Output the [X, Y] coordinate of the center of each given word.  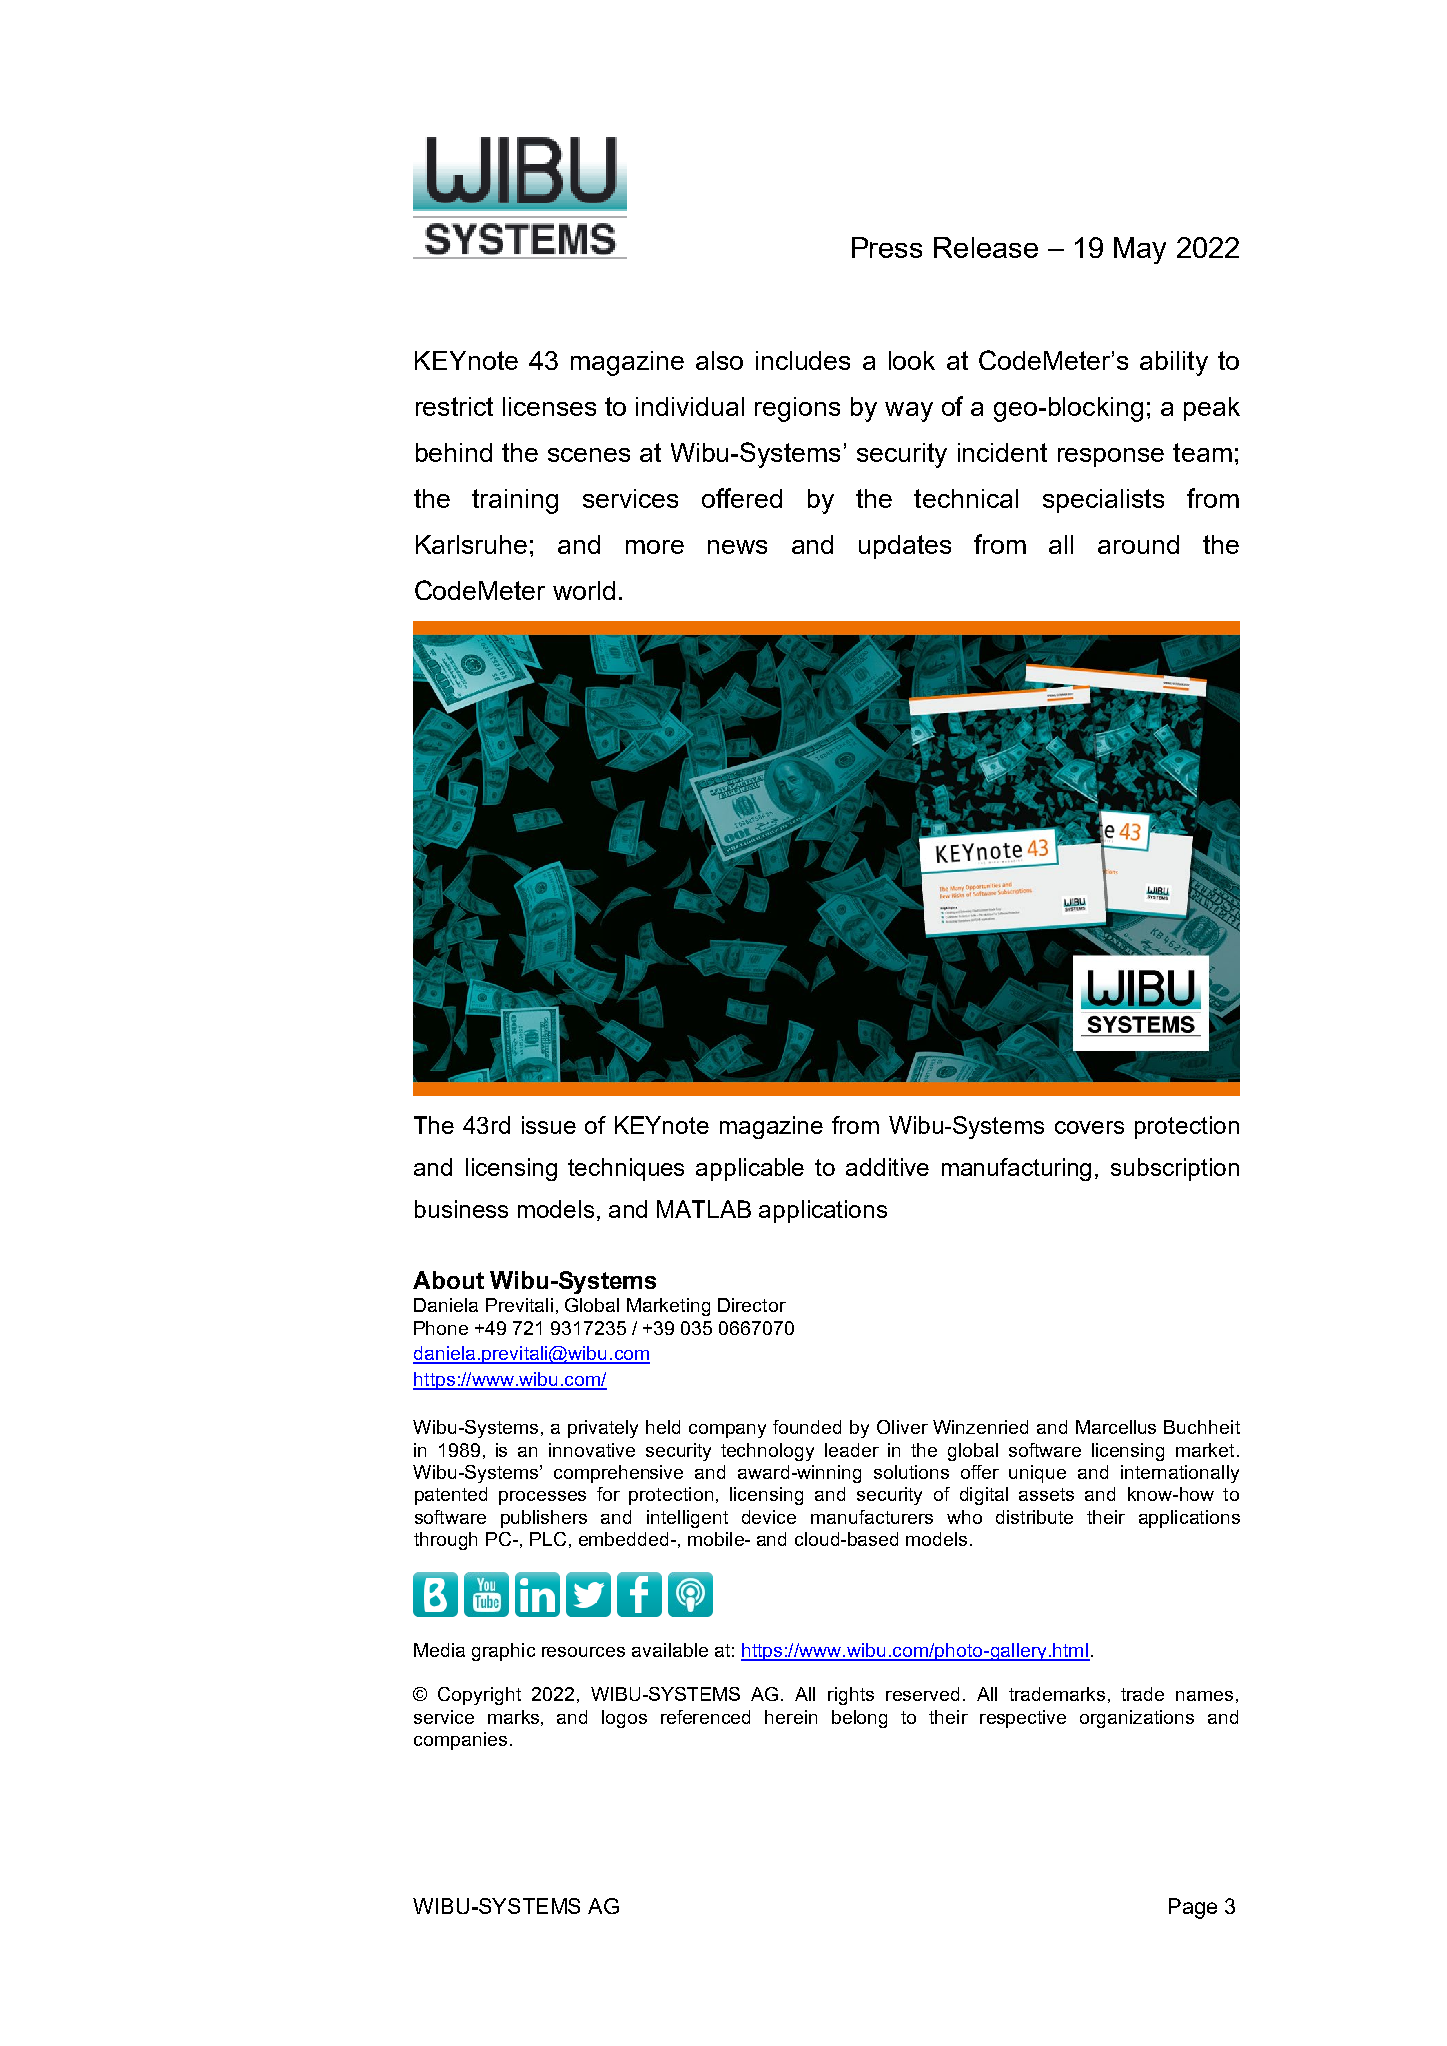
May [1140, 250]
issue [549, 1125]
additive [887, 1167]
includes [803, 360]
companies [460, 1741]
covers [1089, 1127]
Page [1193, 1908]
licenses [549, 406]
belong [859, 1719]
